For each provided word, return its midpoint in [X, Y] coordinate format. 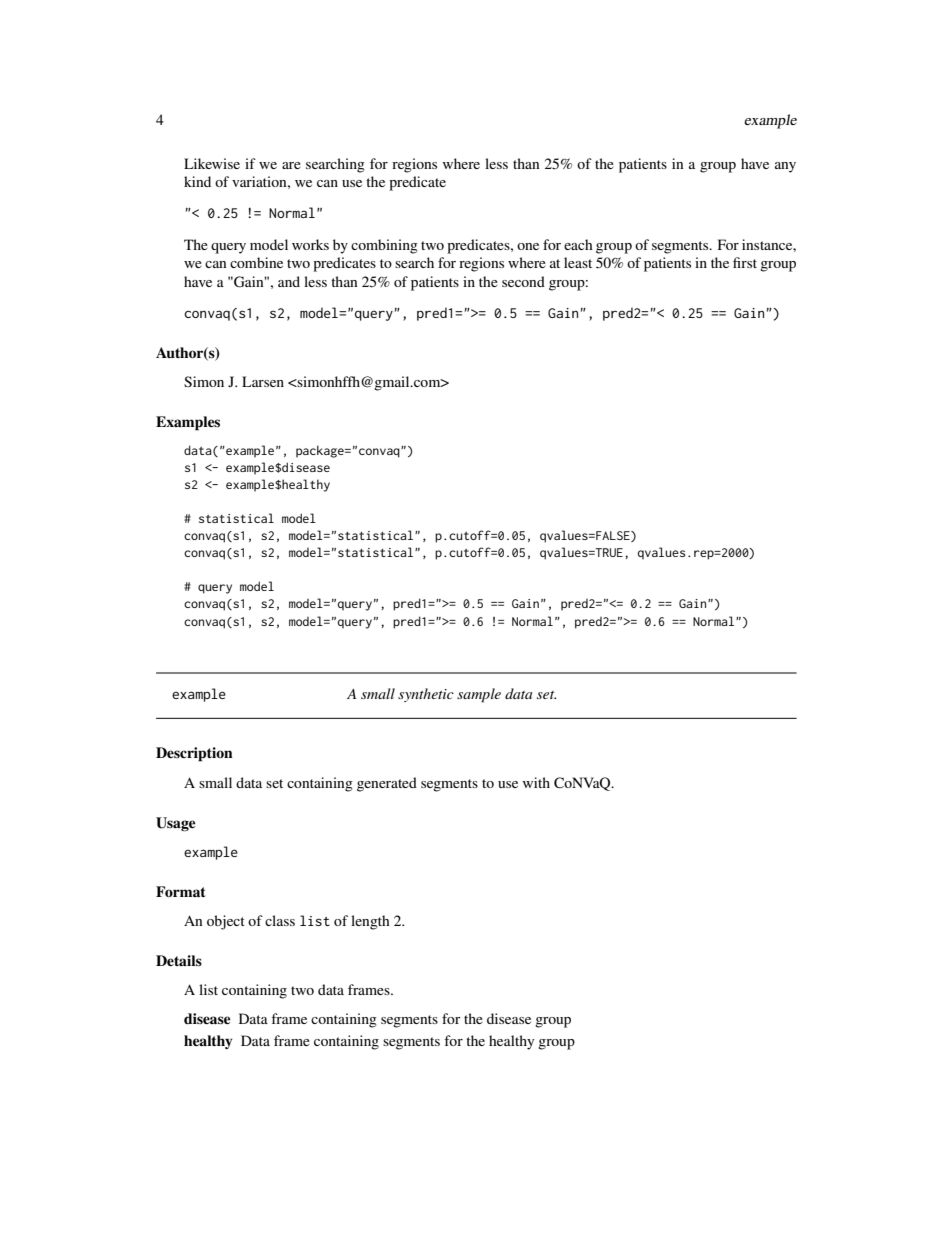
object [226, 922]
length [370, 922]
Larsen [263, 381]
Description [194, 754]
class [280, 920]
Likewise [212, 163]
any [785, 167]
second [523, 281]
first [745, 262]
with [536, 782]
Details [179, 960]
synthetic [426, 695]
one [528, 246]
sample [479, 695]
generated [387, 784]
